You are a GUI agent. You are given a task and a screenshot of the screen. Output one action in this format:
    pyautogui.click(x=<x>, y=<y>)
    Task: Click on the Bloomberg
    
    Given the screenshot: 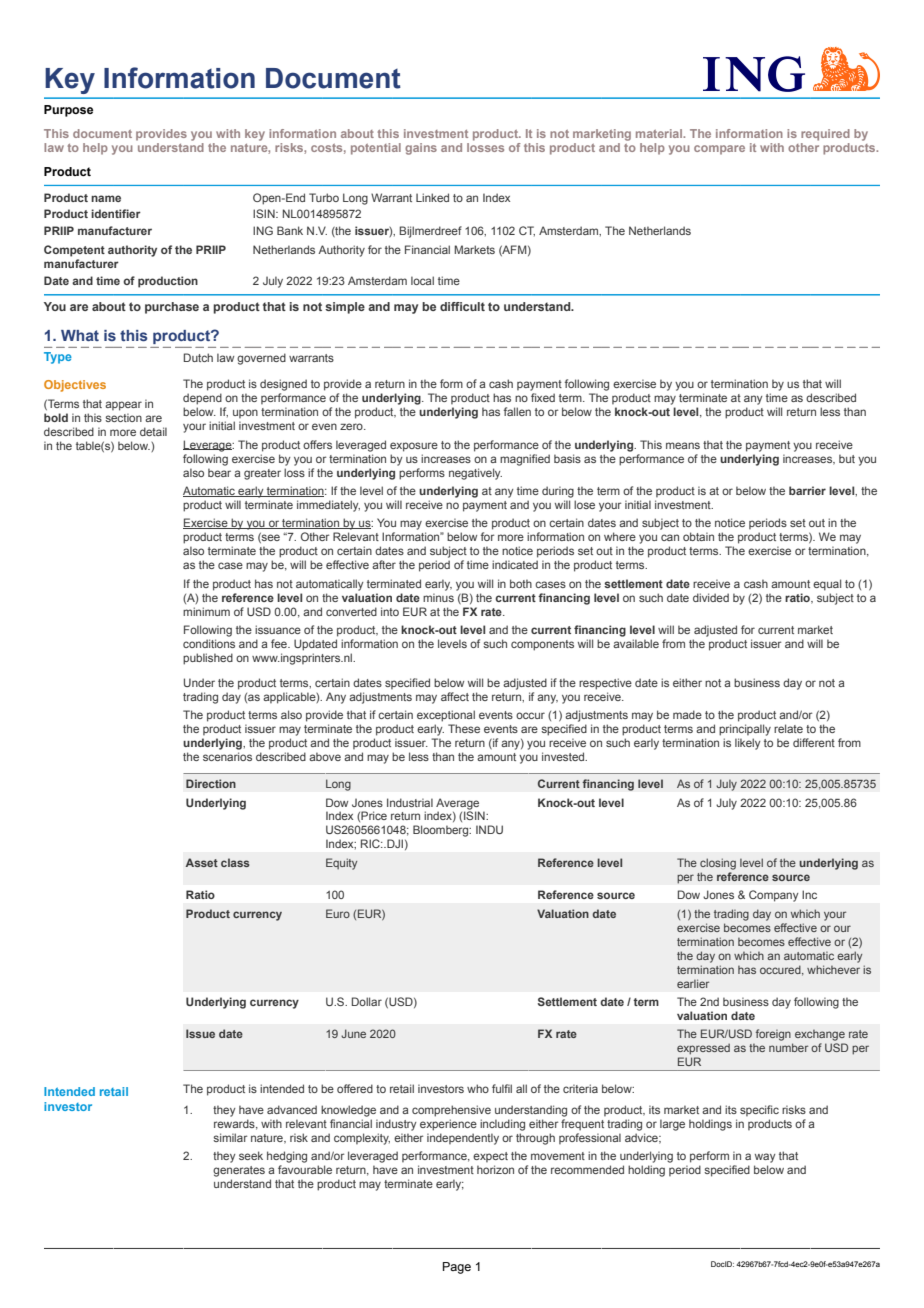 What is the action you would take?
    pyautogui.click(x=442, y=831)
